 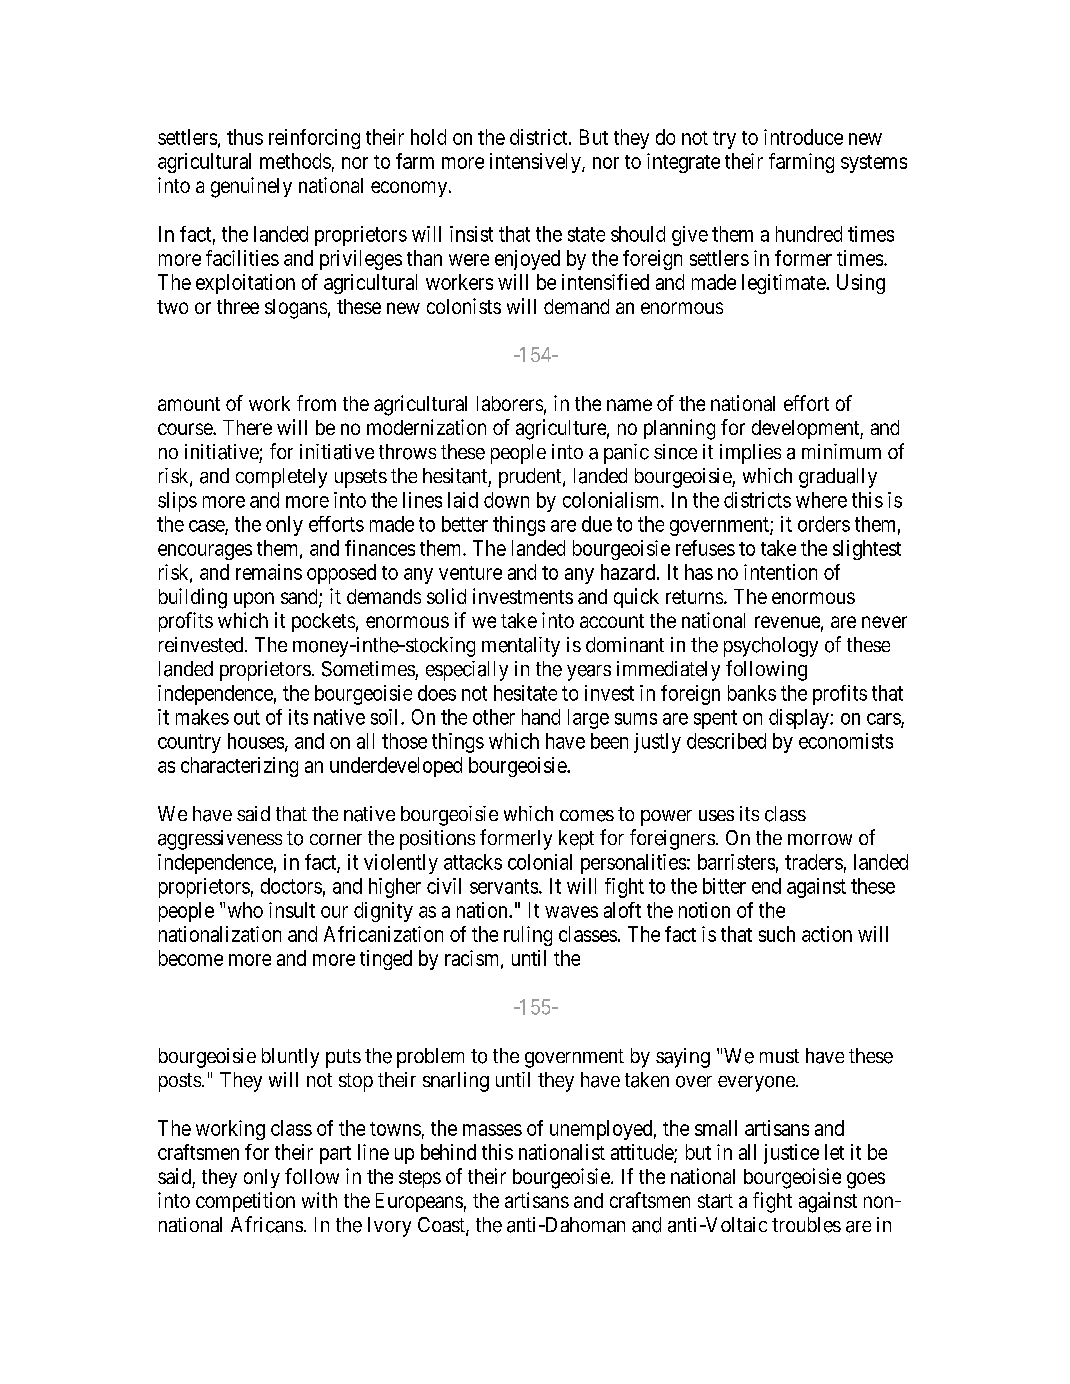 I want to click on genuinely, so click(x=251, y=187).
